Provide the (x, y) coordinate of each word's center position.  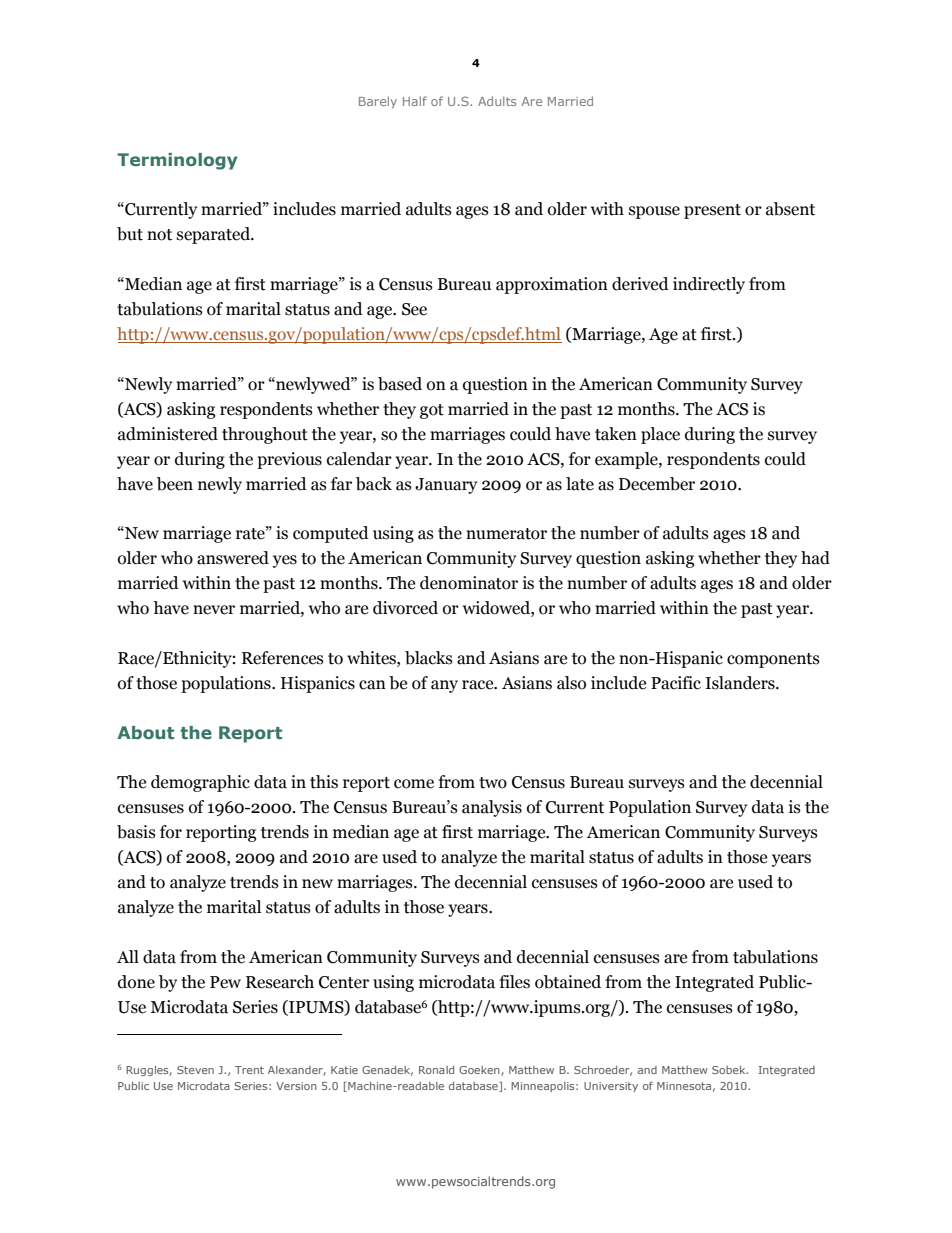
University (611, 1087)
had (815, 558)
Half (415, 101)
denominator (469, 583)
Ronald (436, 1070)
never (214, 610)
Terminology (177, 161)
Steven (195, 1070)
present (712, 211)
